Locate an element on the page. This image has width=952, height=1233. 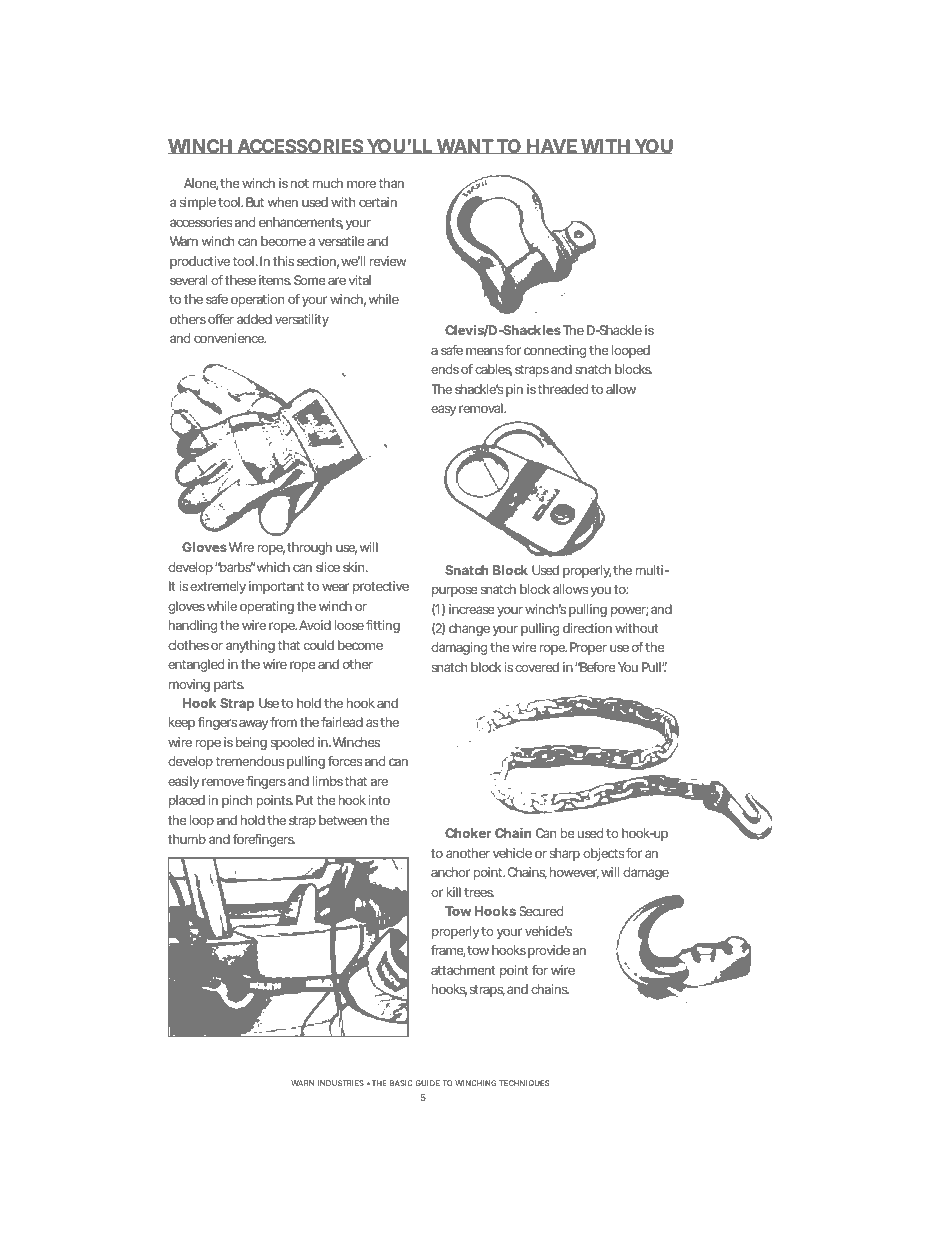
frame is located at coordinates (448, 951).
